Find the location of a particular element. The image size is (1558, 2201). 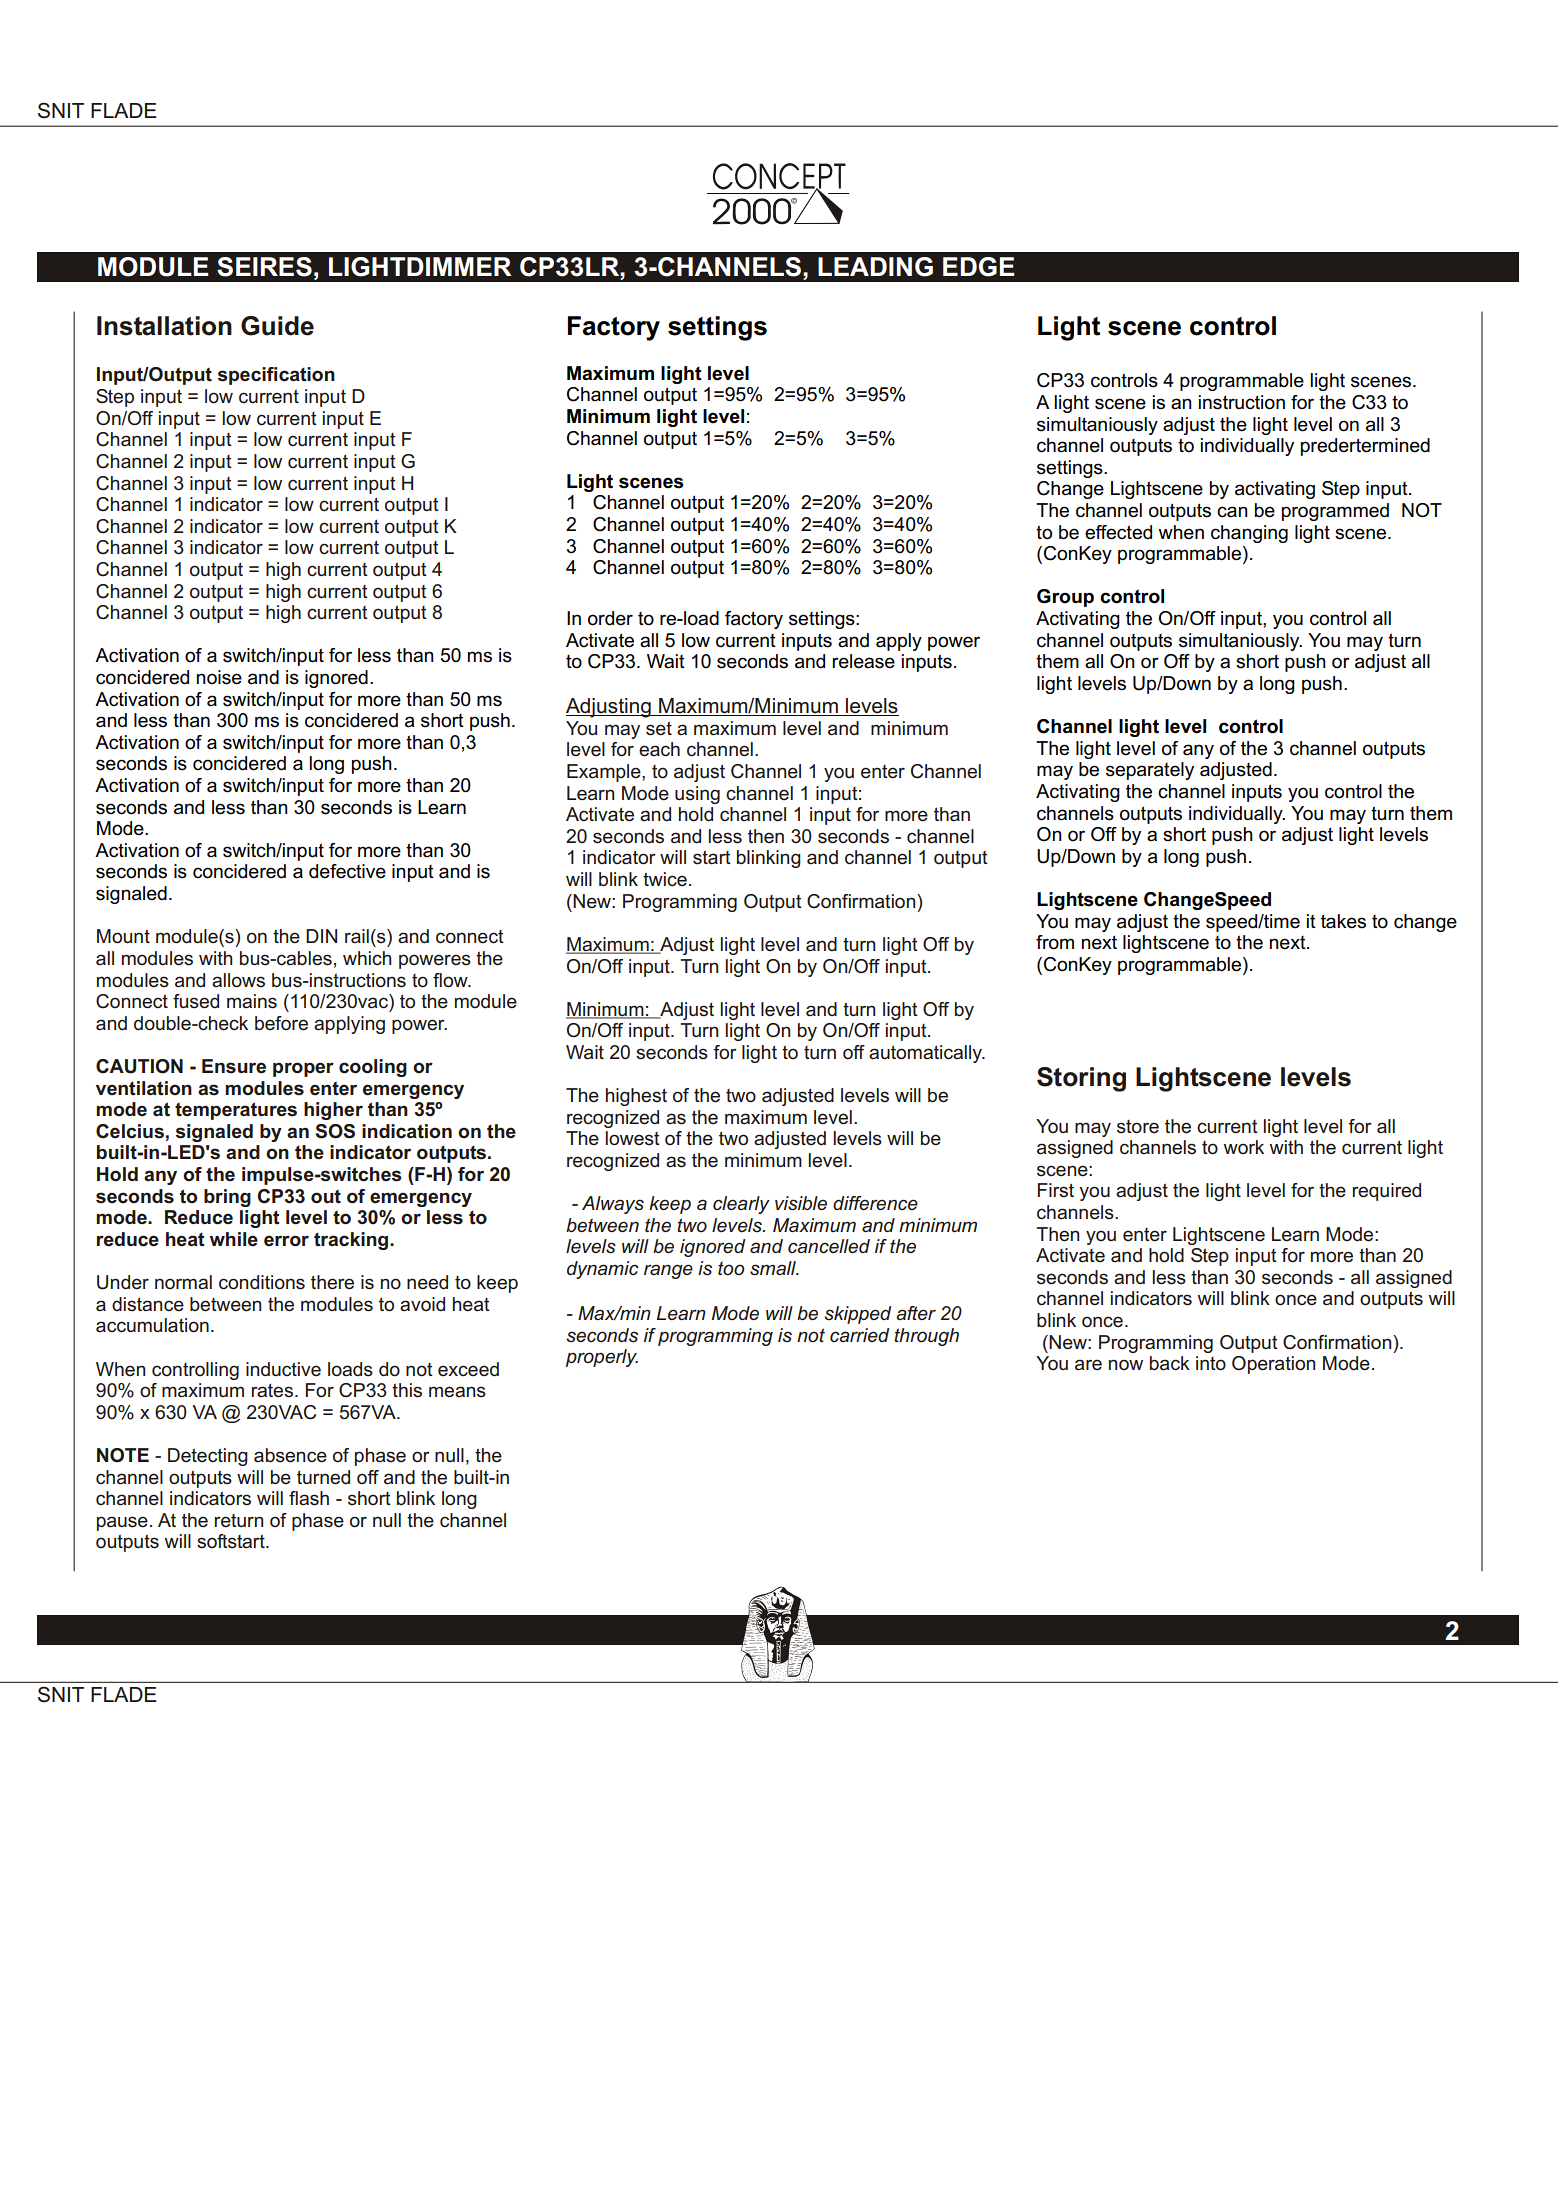

EDGE is located at coordinates (979, 267).
